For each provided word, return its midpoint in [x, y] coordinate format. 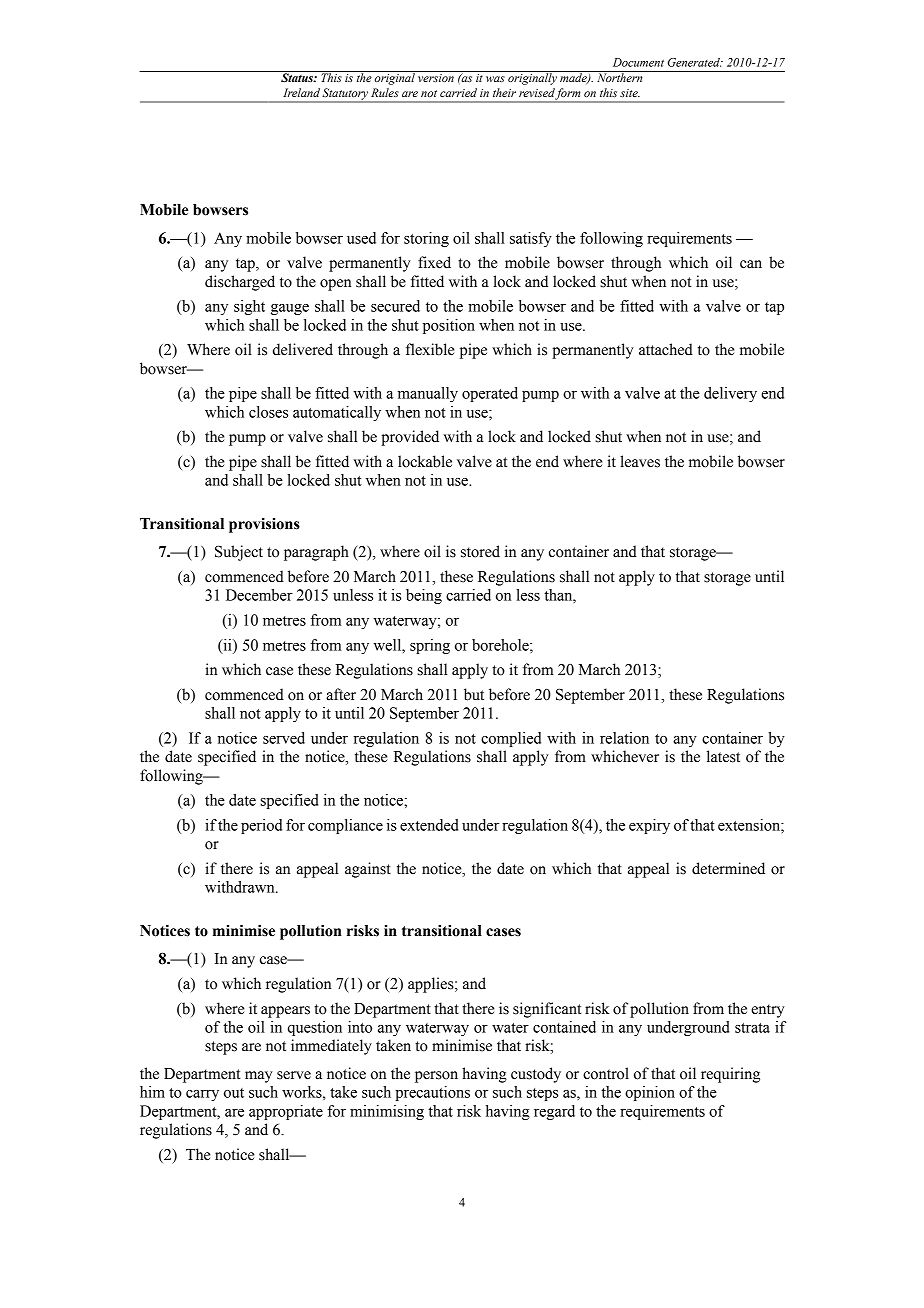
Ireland [301, 92]
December [259, 595]
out [234, 1093]
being [424, 596]
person [436, 1077]
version [436, 78]
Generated [695, 62]
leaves [640, 461]
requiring [730, 1075]
